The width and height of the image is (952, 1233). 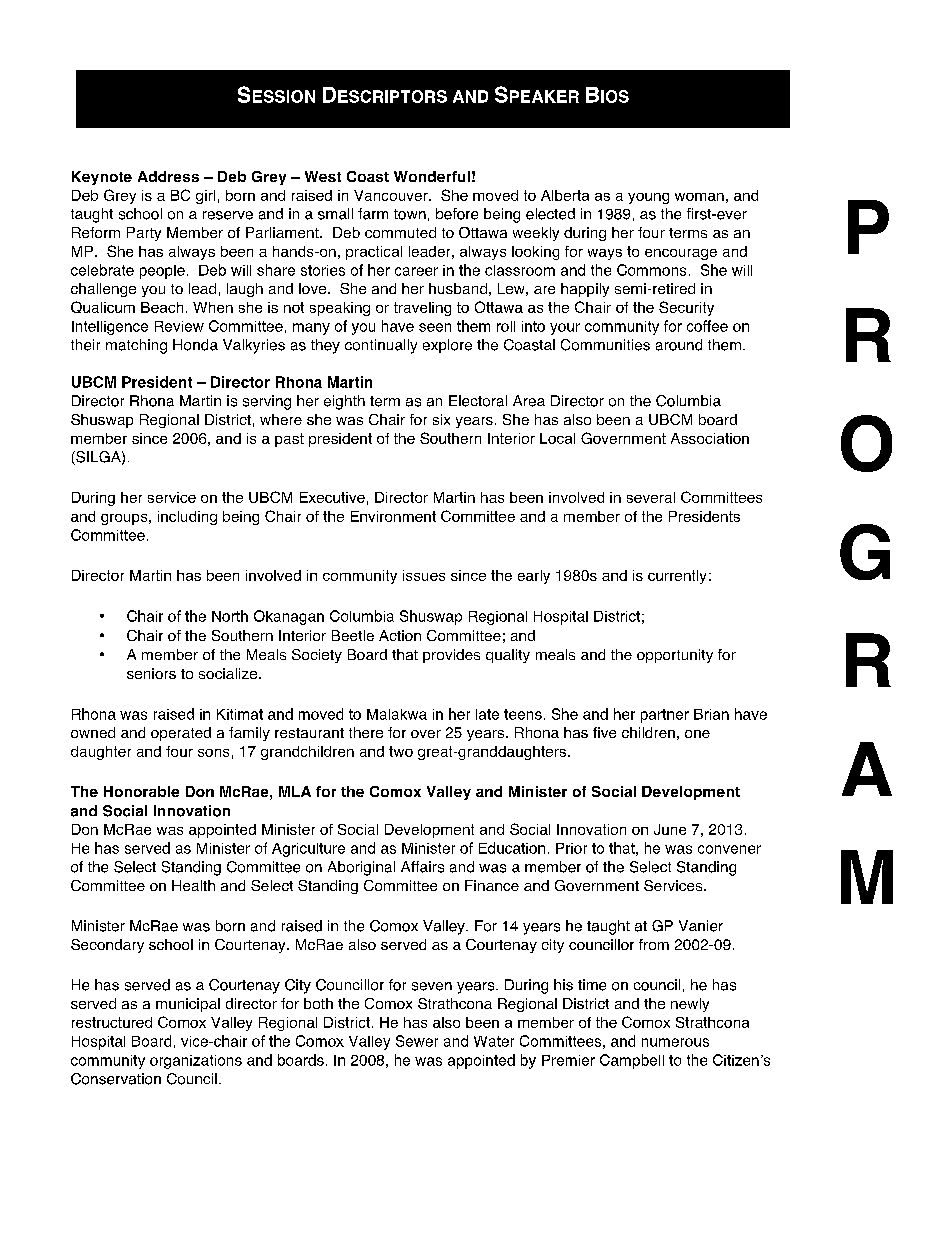 I want to click on June, so click(x=670, y=829).
